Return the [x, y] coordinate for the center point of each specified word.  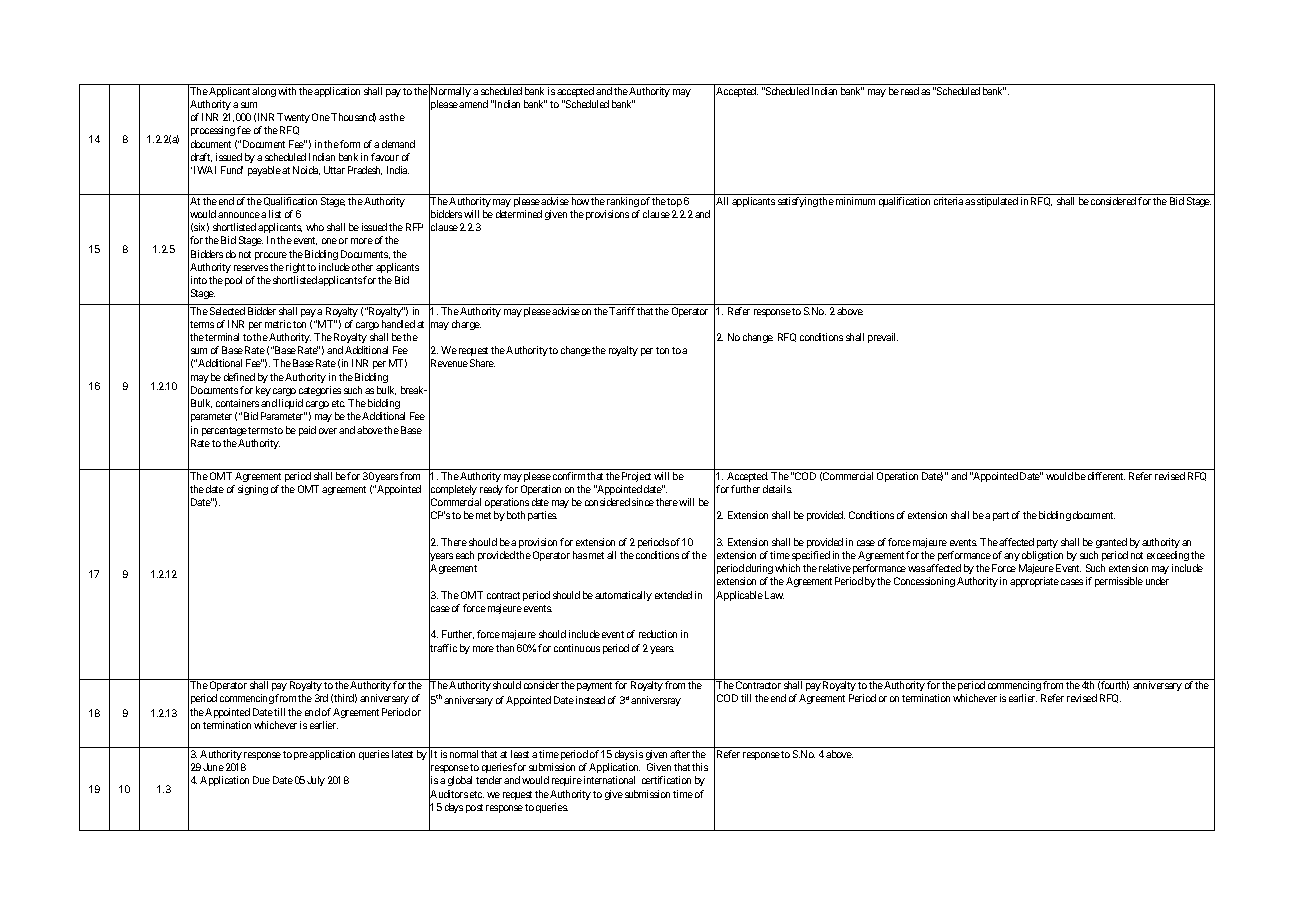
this [700, 767]
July [316, 781]
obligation [1042, 556]
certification [666, 780]
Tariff [622, 311]
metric [278, 324]
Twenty [293, 118]
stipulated [997, 202]
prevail [883, 338]
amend [473, 104]
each [465, 555]
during [759, 569]
